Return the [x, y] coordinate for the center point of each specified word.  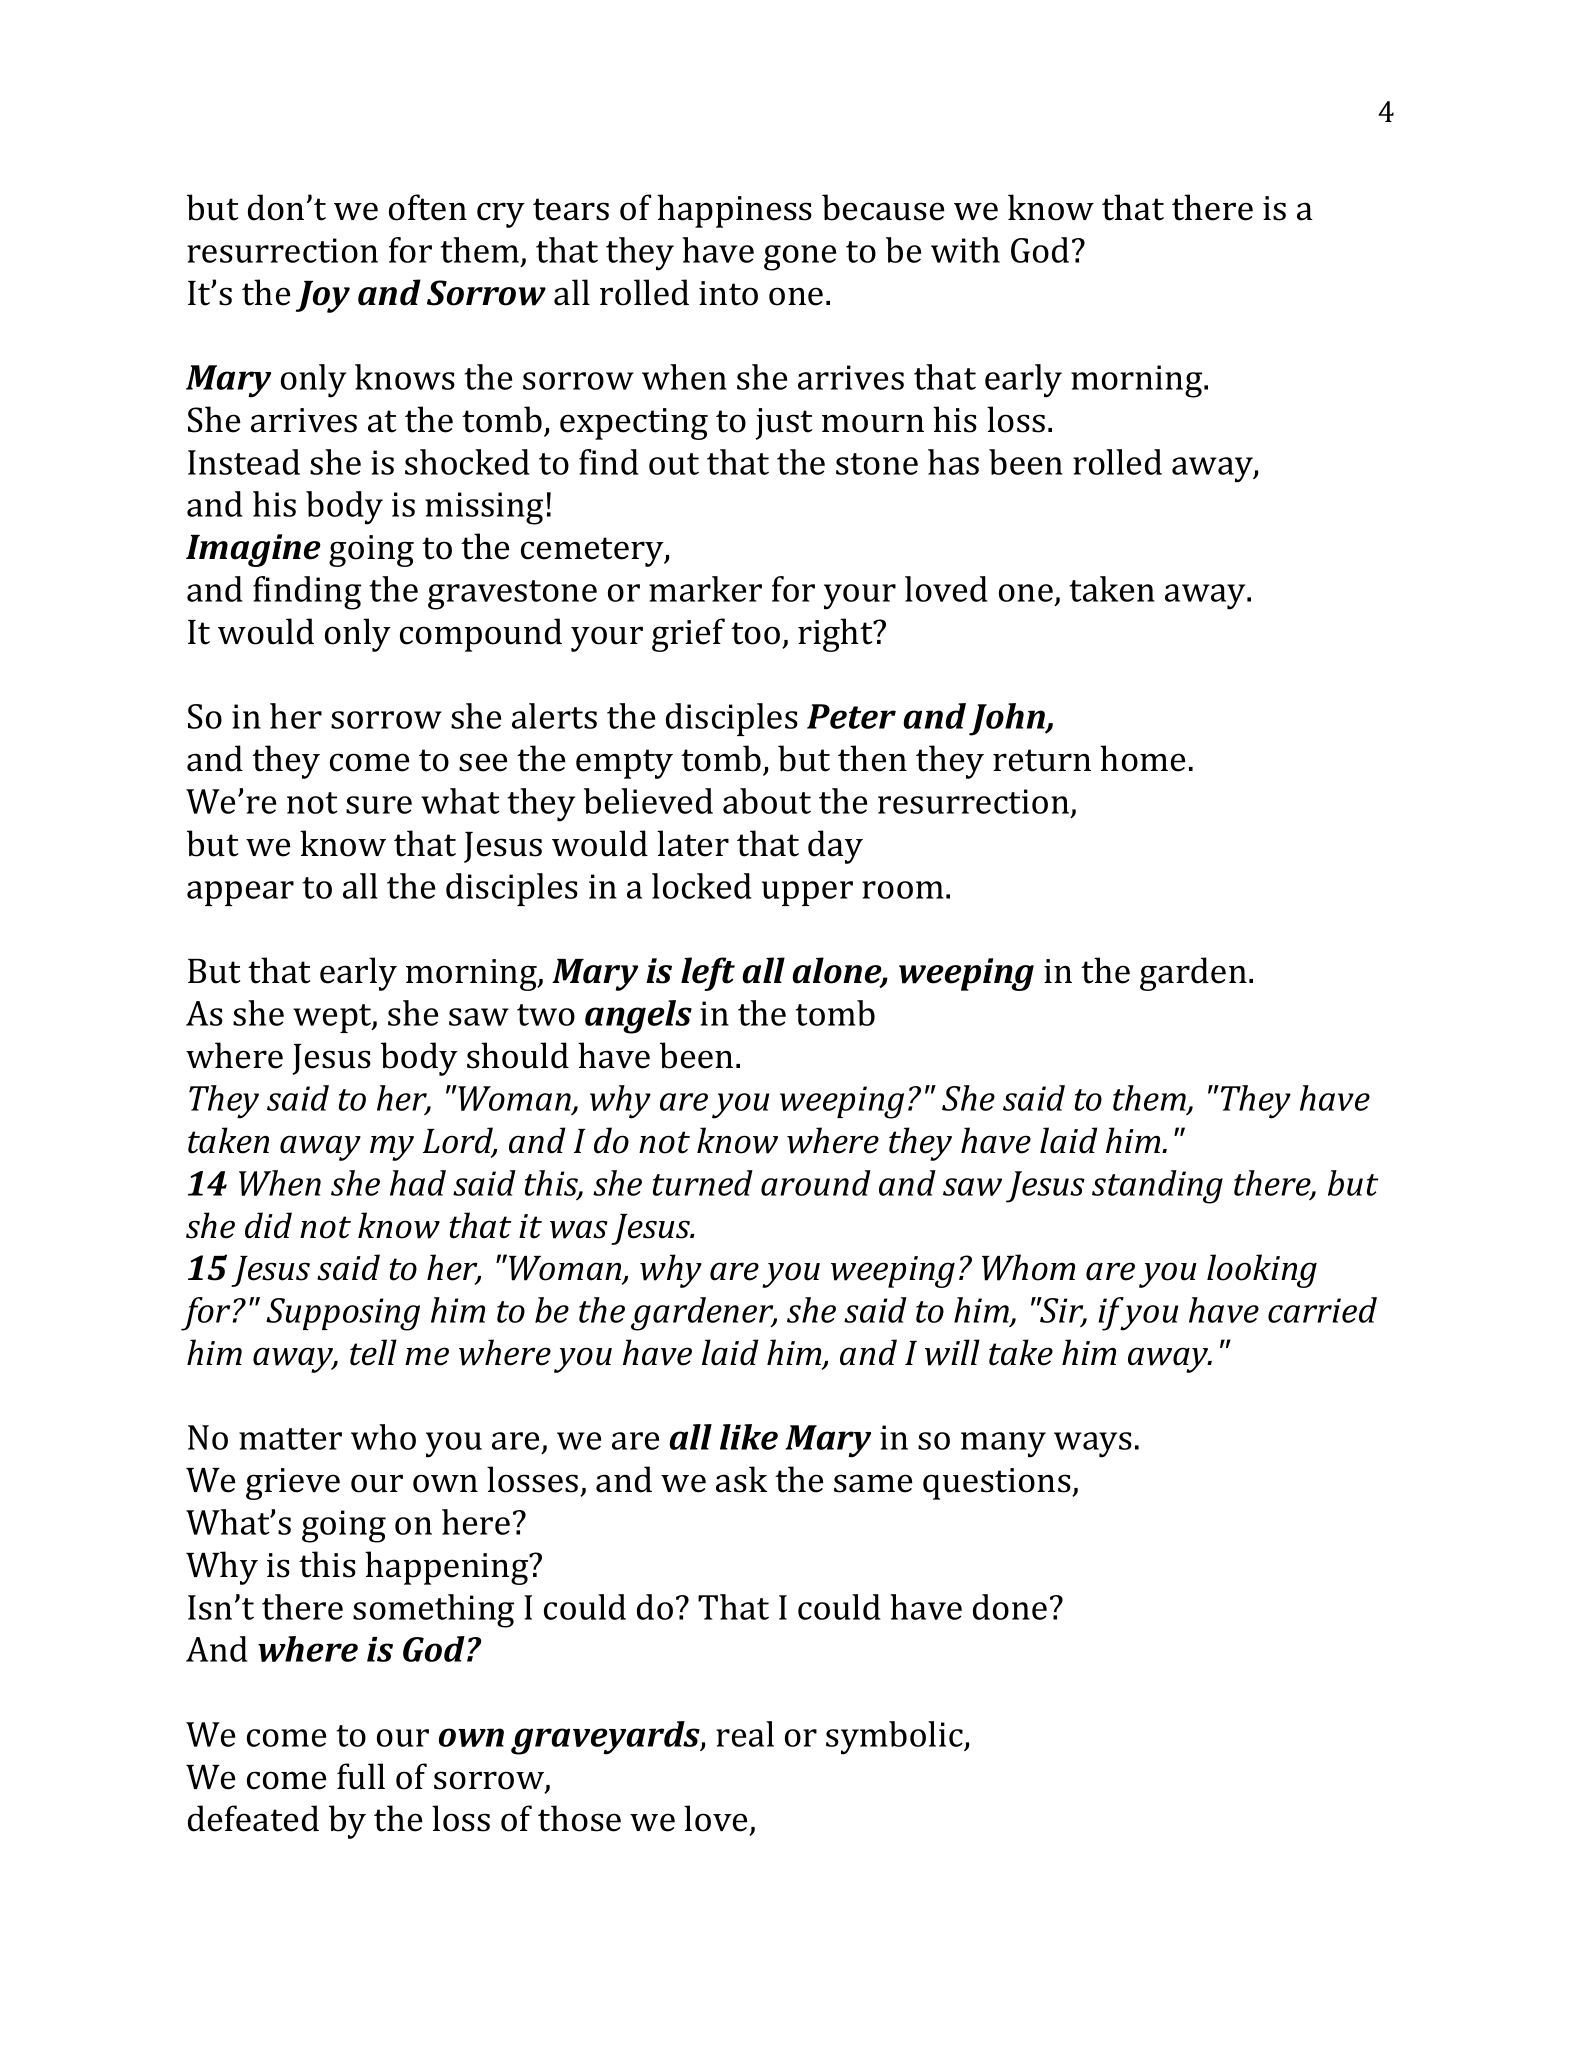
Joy [323, 297]
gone [800, 258]
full [361, 1776]
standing [1157, 1187]
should [518, 1055]
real [745, 1734]
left [708, 974]
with [965, 250]
